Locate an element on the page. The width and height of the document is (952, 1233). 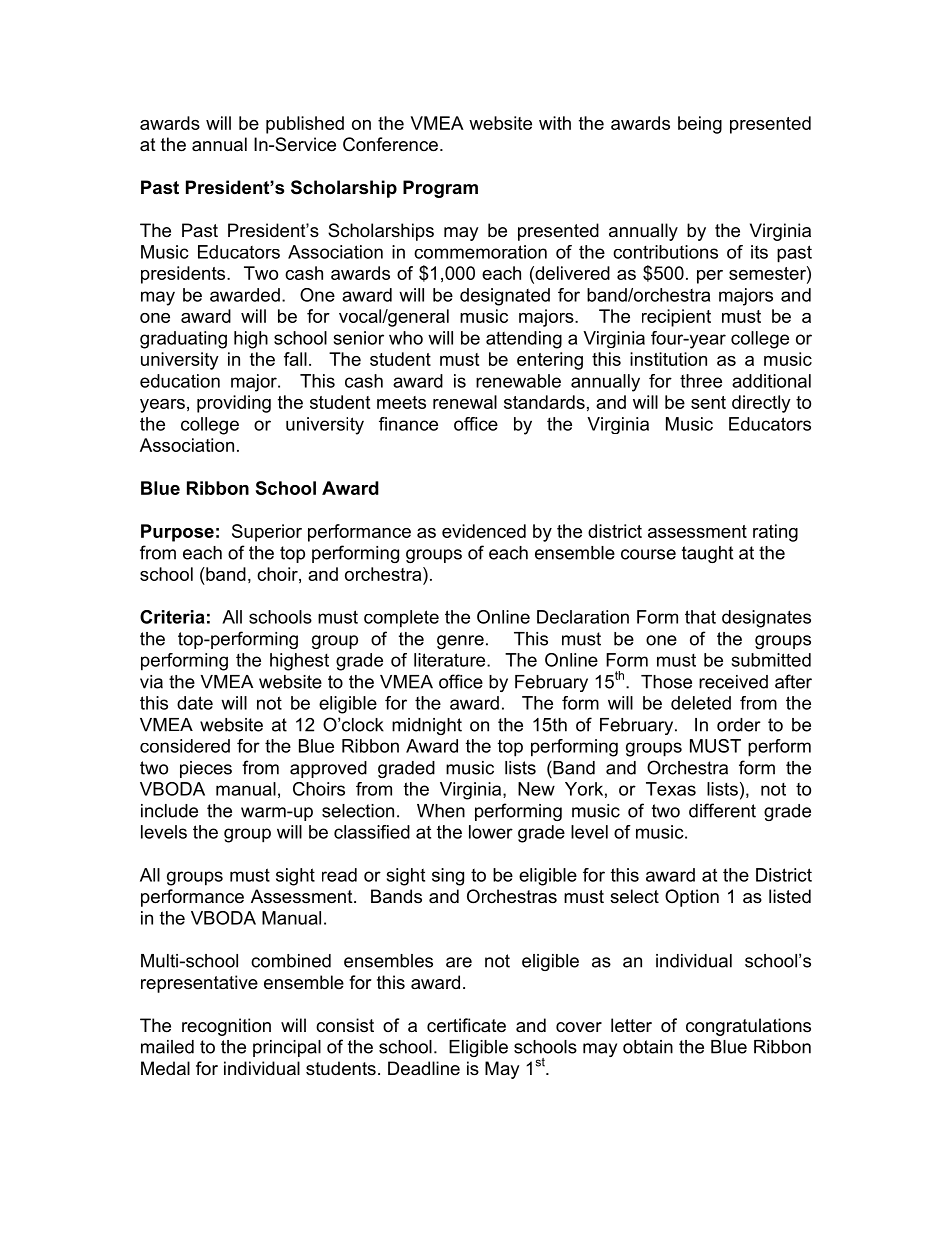
date is located at coordinates (195, 703).
